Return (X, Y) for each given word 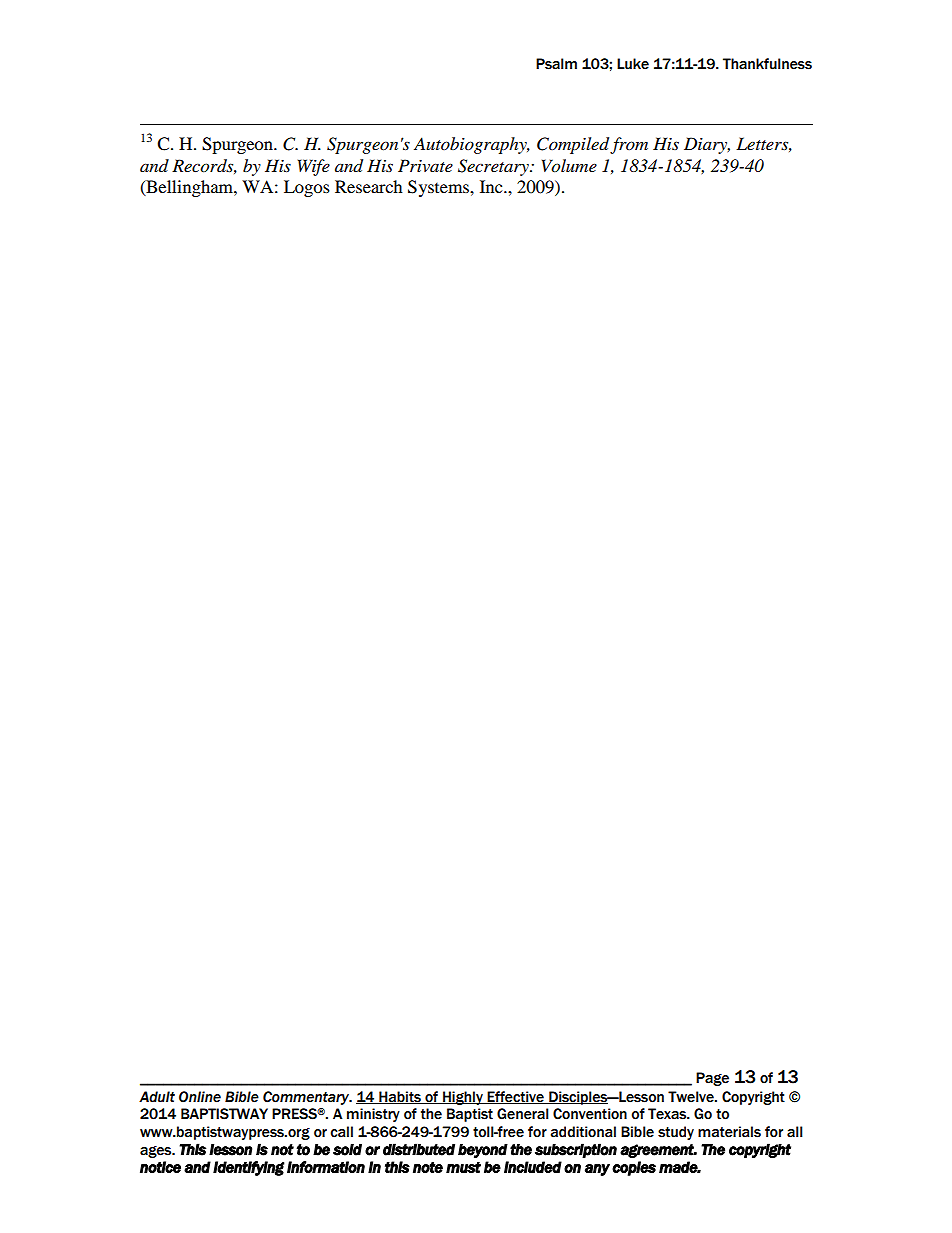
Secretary (494, 167)
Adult (157, 1097)
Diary (707, 145)
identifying (249, 1168)
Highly (463, 1098)
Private (425, 165)
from (629, 145)
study (676, 1133)
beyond (483, 1151)
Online (200, 1097)
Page (712, 1079)
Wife (314, 167)
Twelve (692, 1097)
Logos (307, 188)
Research (369, 186)
